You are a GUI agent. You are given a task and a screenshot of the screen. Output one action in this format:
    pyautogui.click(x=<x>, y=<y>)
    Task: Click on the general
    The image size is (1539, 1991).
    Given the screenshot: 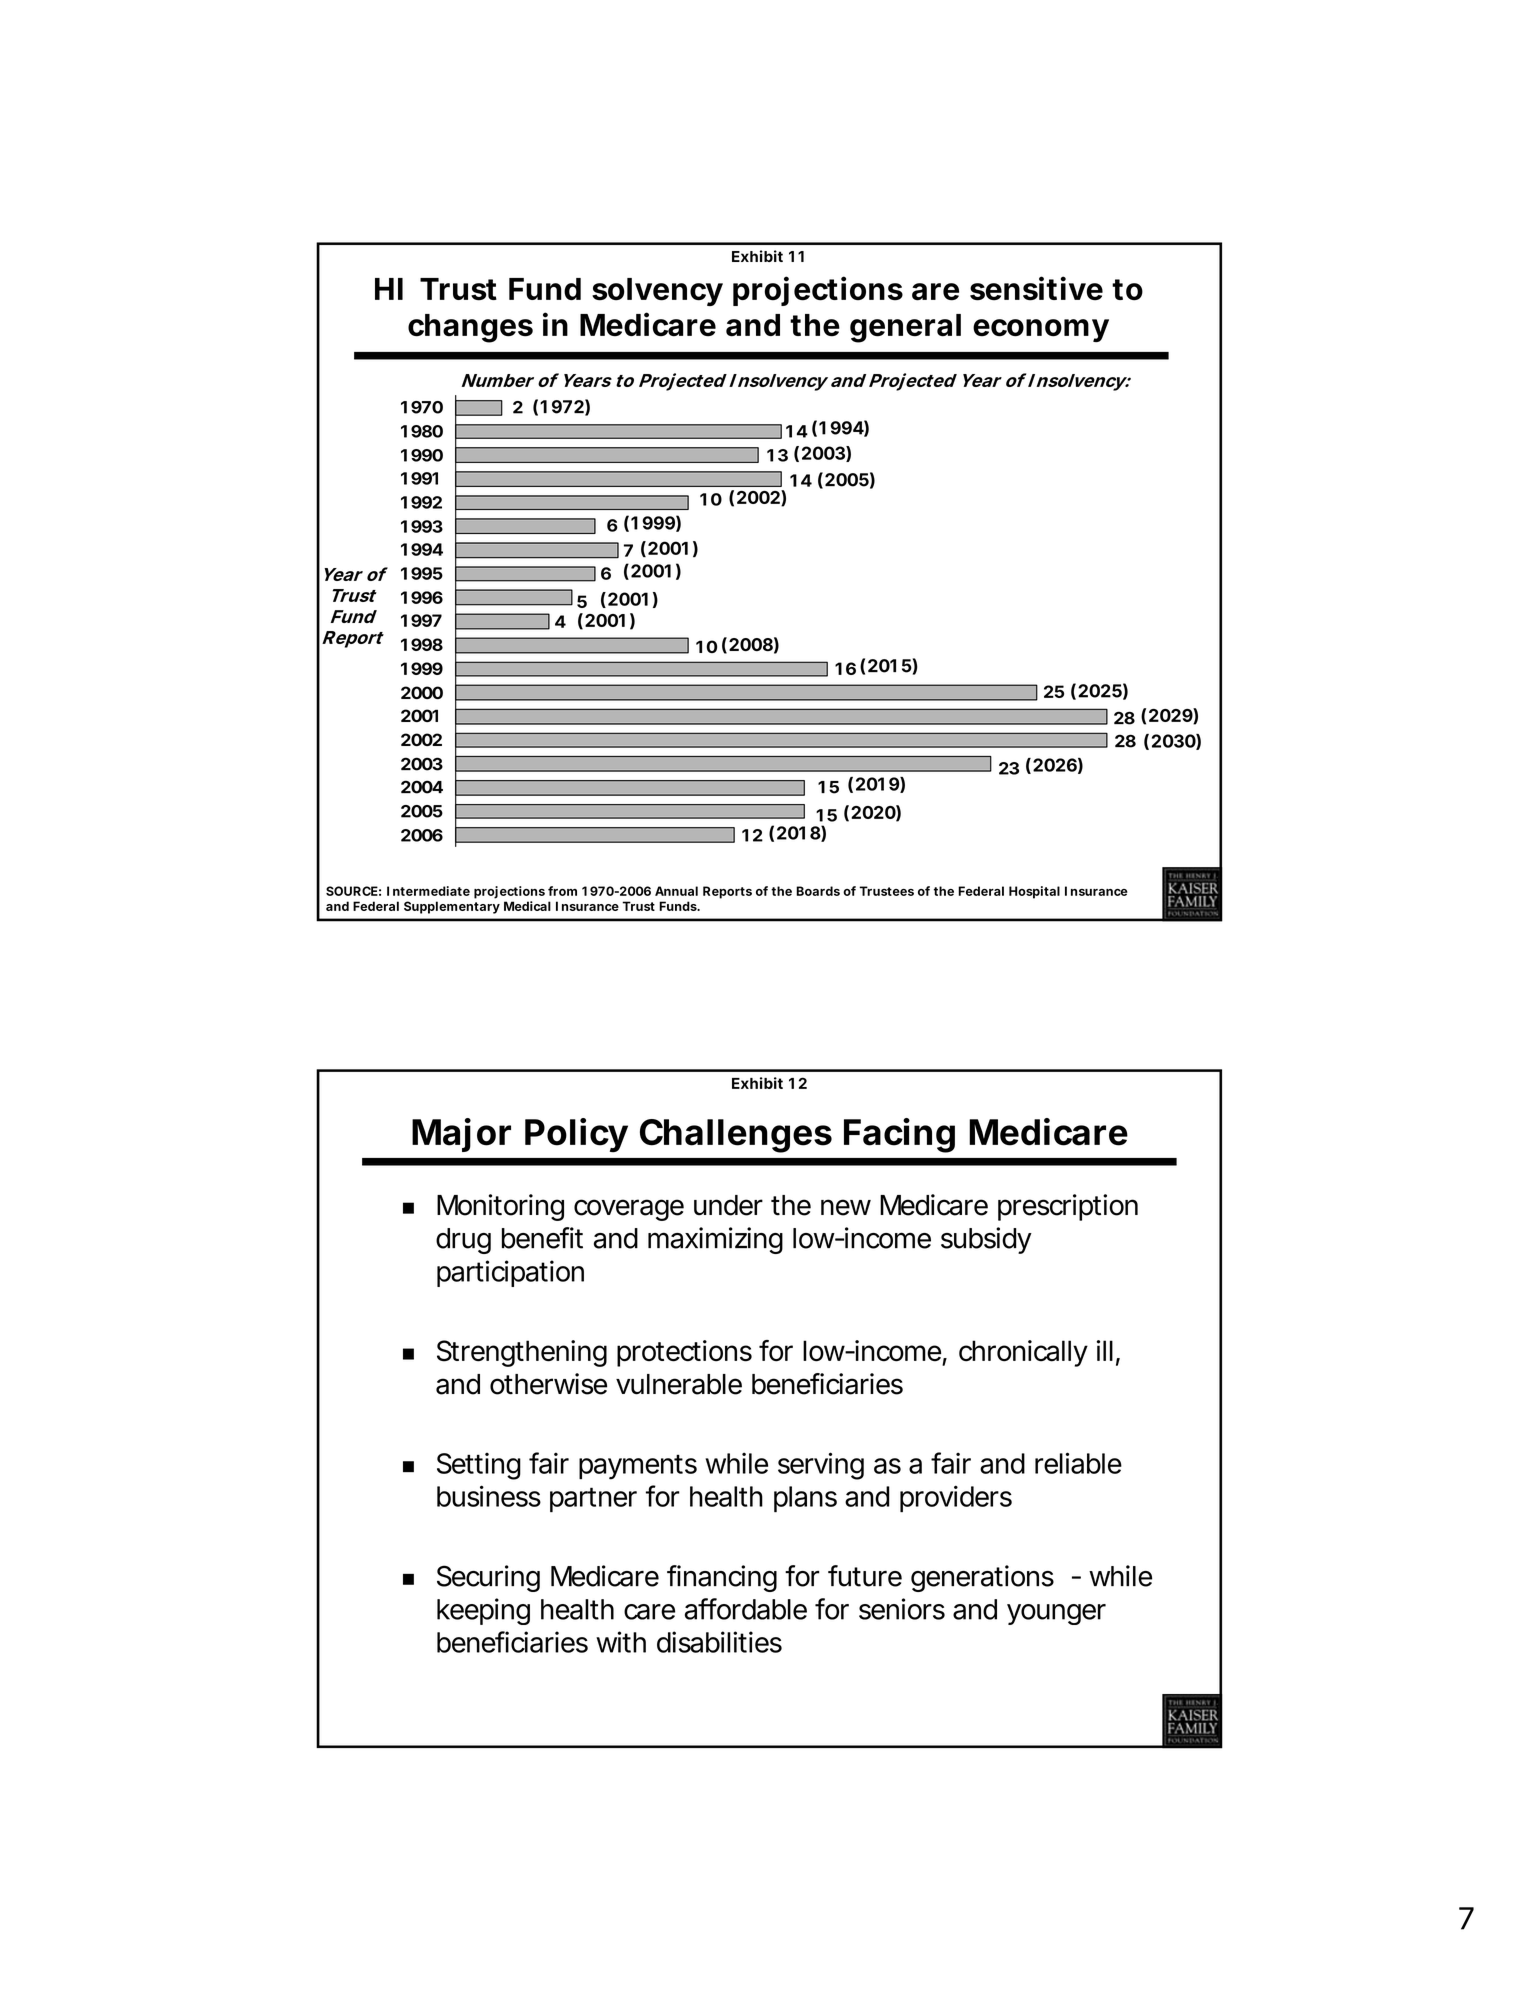 What is the action you would take?
    pyautogui.click(x=905, y=328)
